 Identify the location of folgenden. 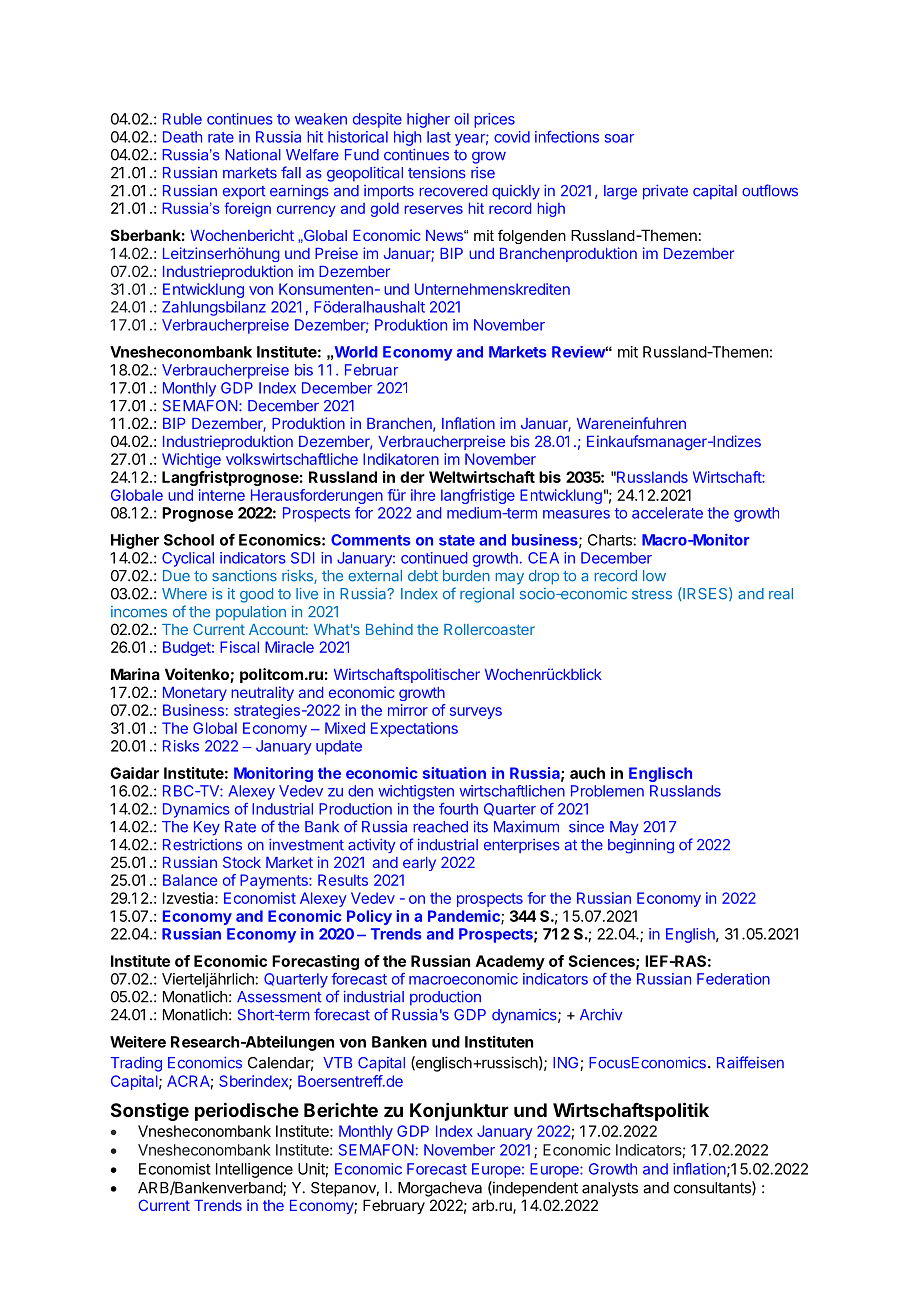
(532, 236).
